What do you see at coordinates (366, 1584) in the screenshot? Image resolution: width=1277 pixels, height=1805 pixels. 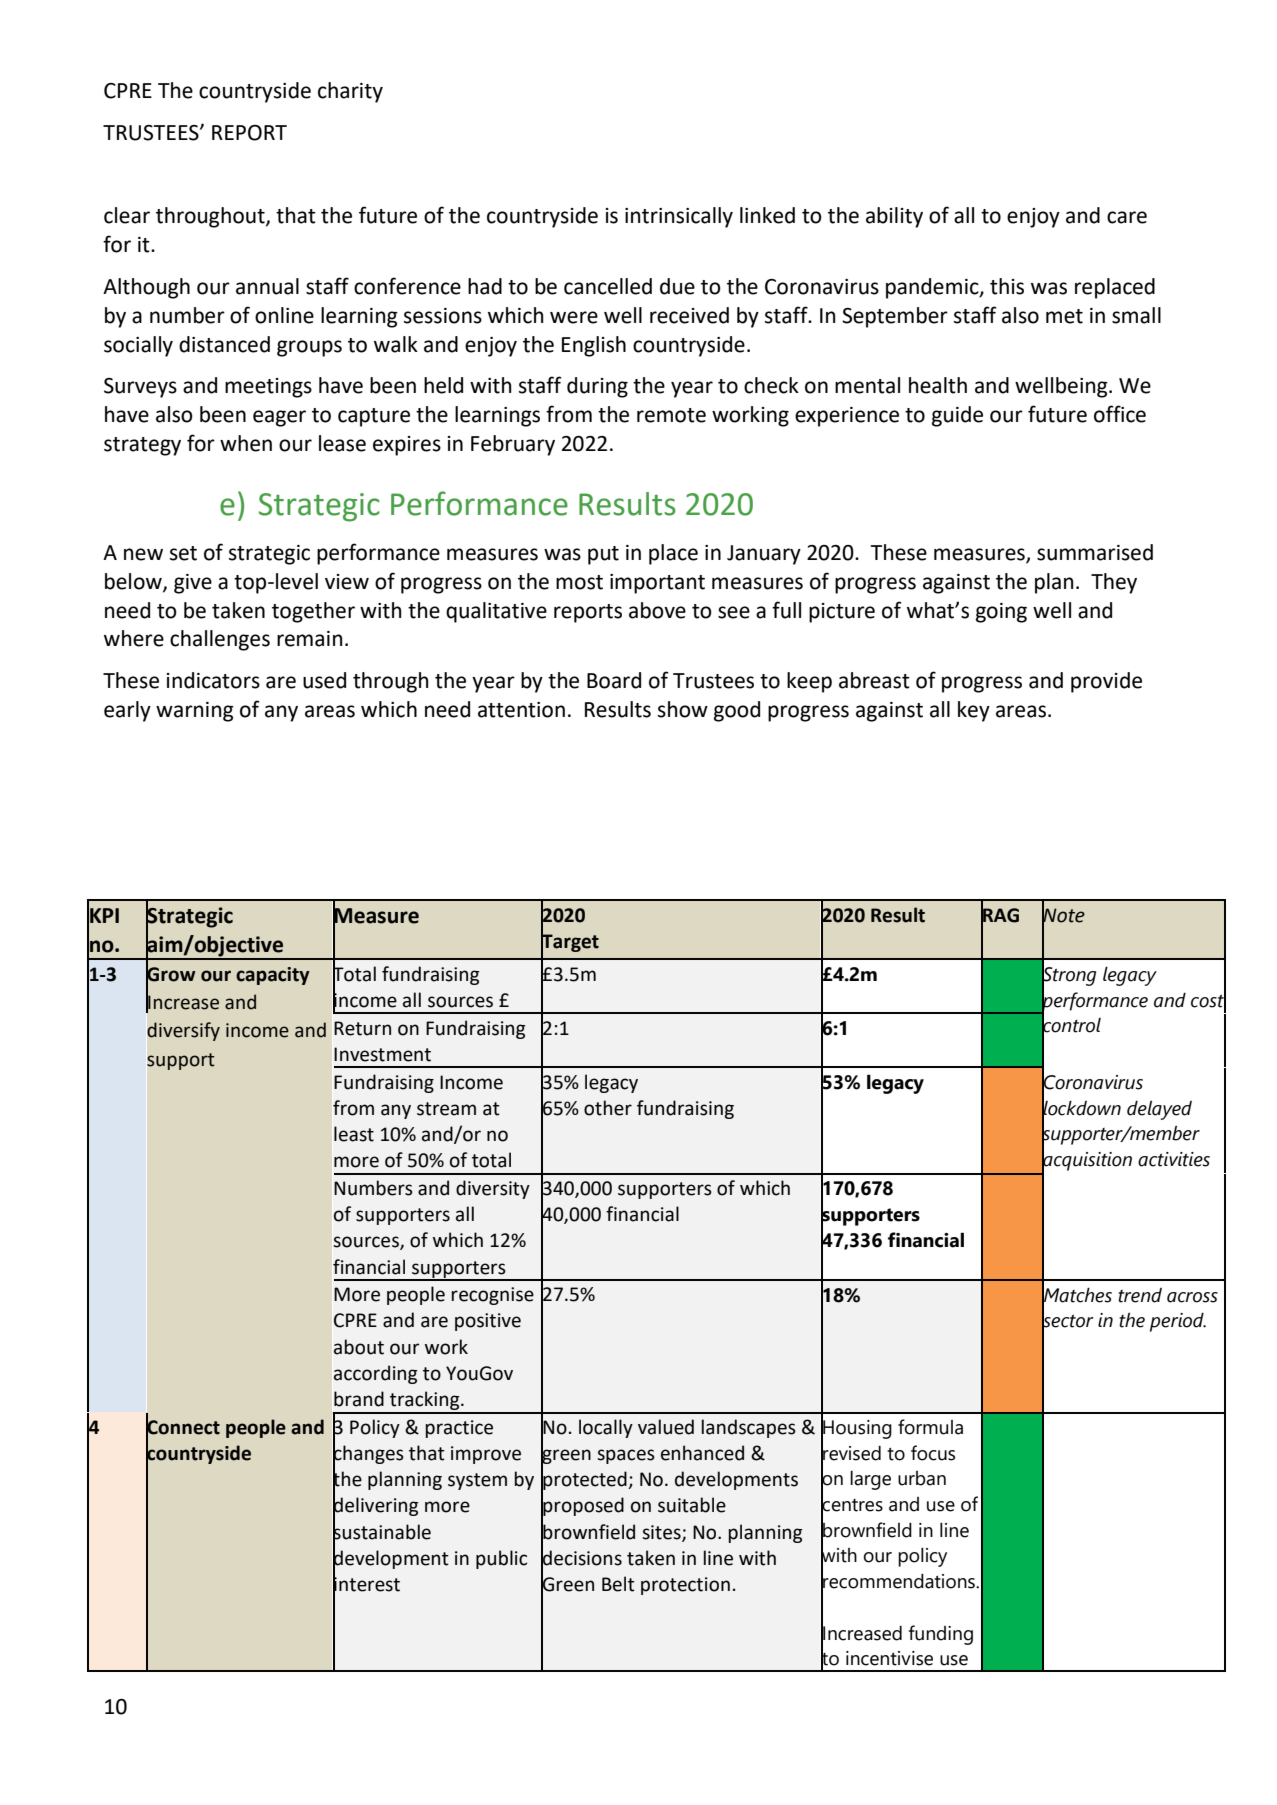 I see `interest` at bounding box center [366, 1584].
